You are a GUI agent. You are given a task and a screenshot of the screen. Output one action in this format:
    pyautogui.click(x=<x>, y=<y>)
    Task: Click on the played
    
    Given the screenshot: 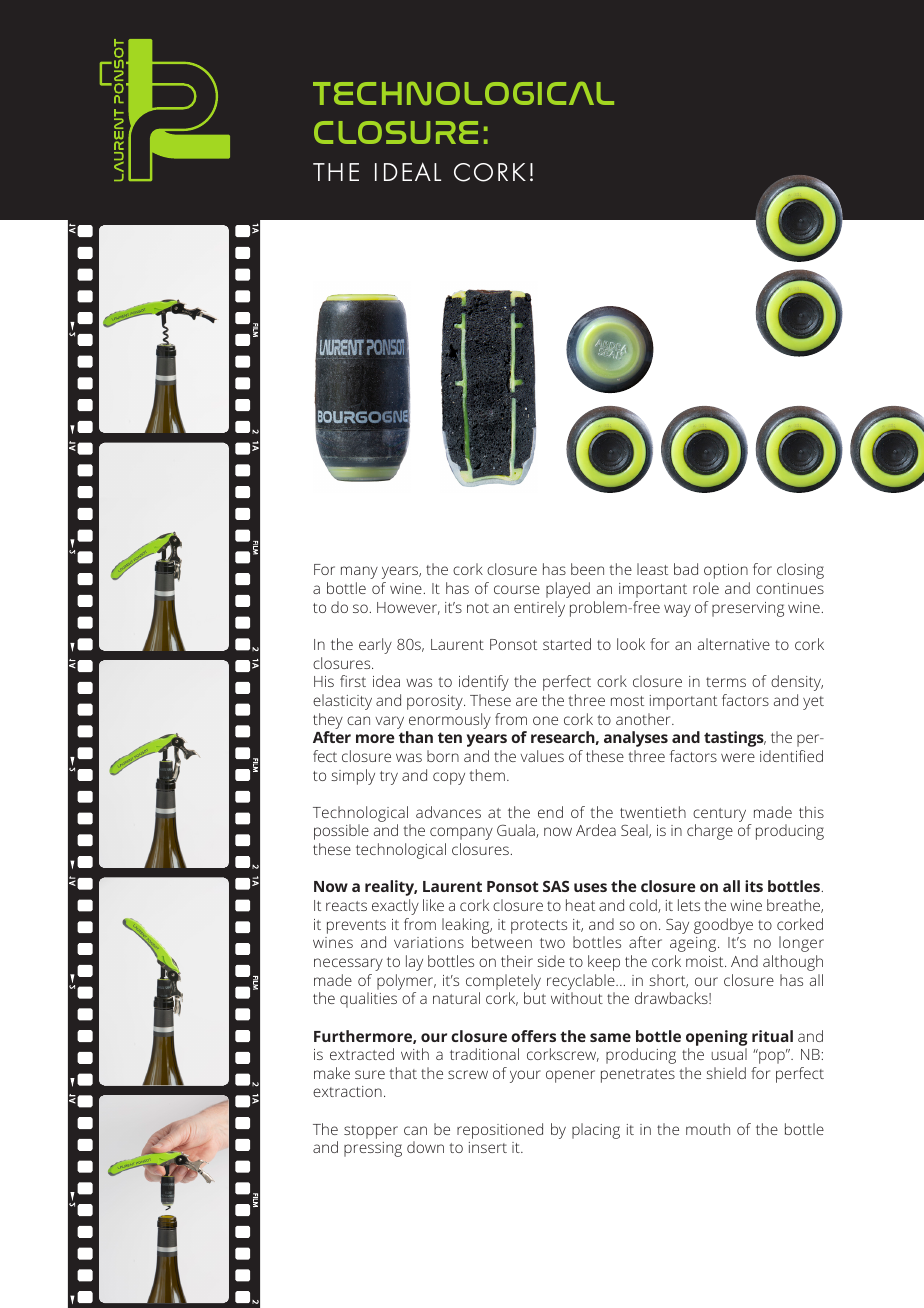 What is the action you would take?
    pyautogui.click(x=568, y=590)
